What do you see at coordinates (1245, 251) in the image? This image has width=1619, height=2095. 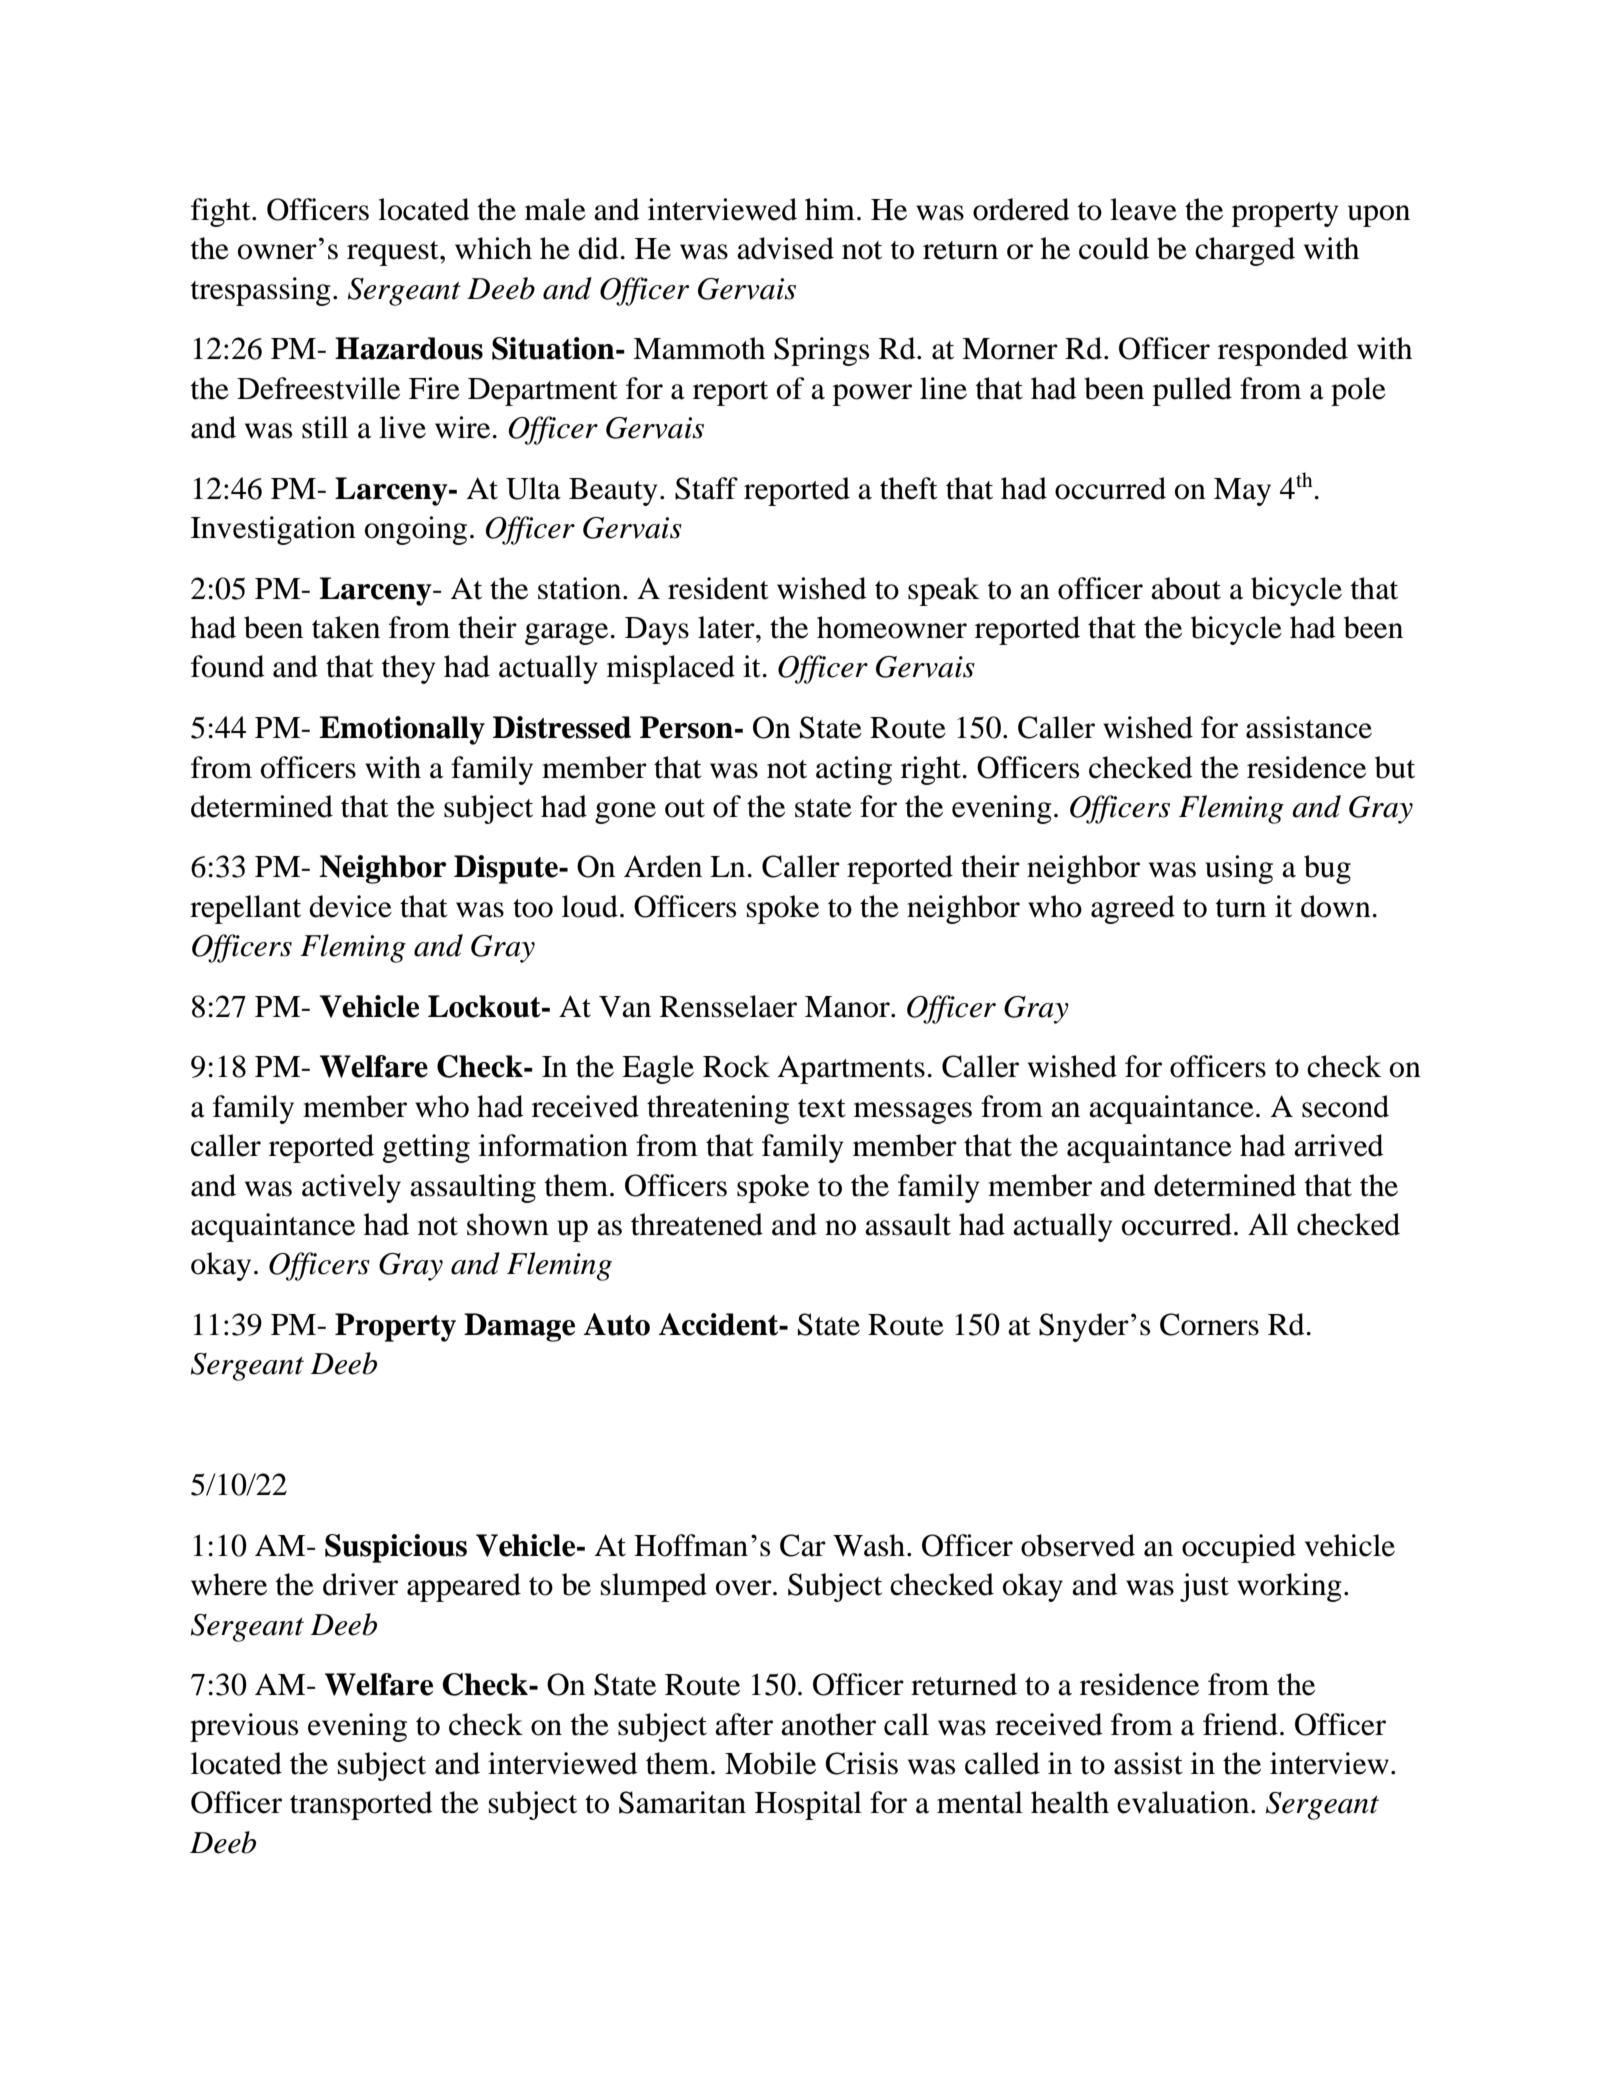 I see `charged` at bounding box center [1245, 251].
